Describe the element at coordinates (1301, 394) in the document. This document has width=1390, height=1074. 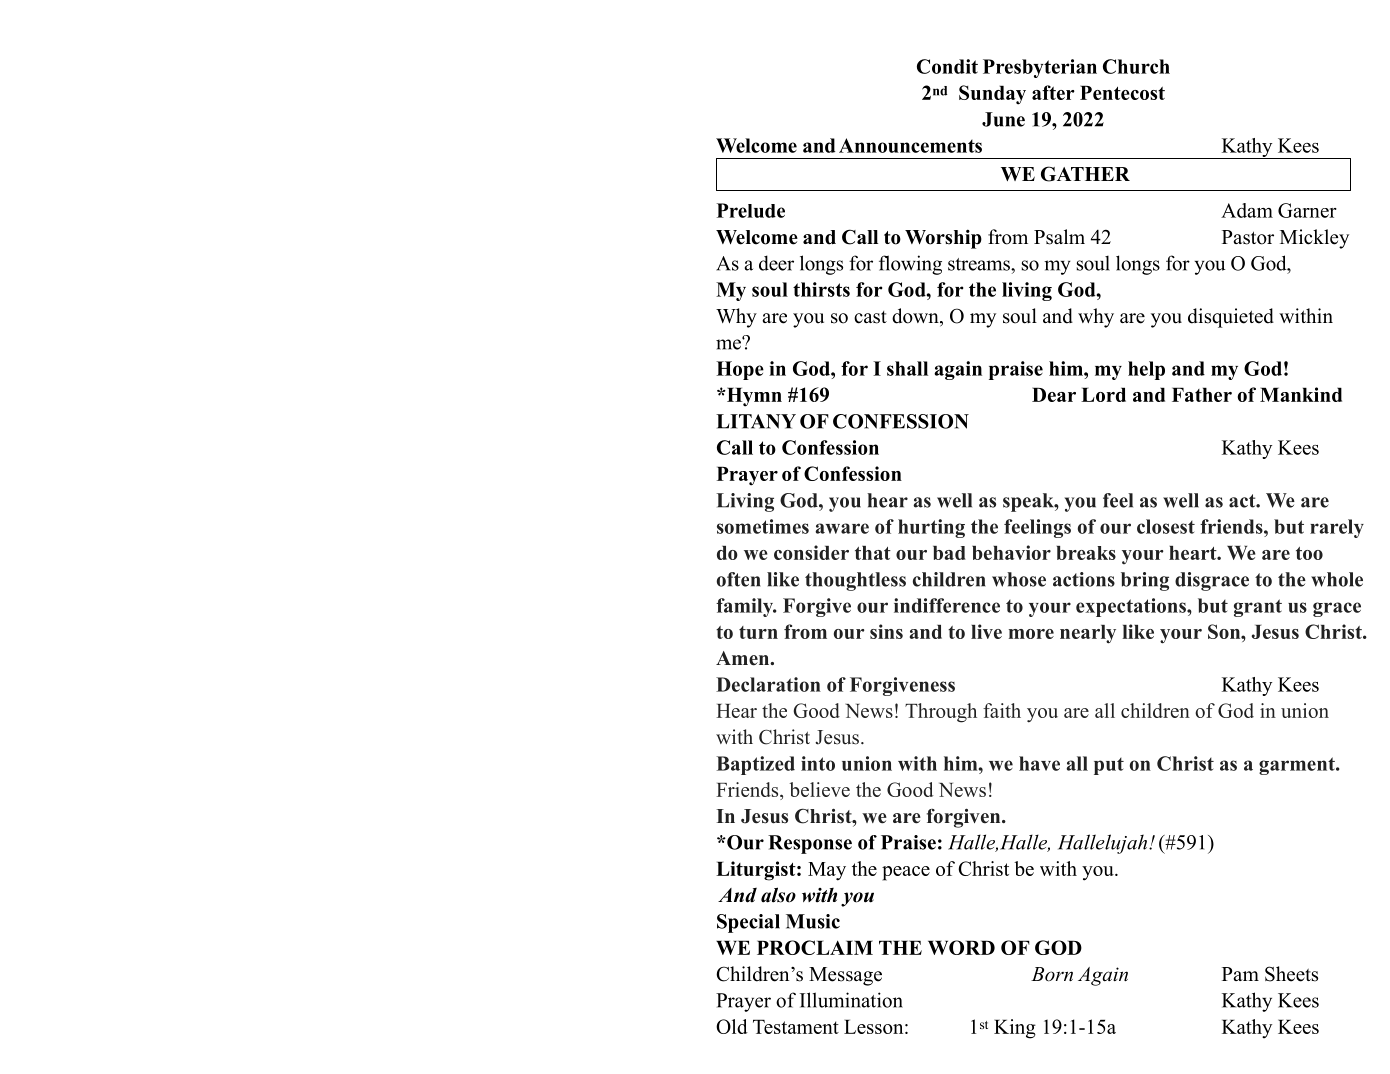
I see `Mankind` at that location.
